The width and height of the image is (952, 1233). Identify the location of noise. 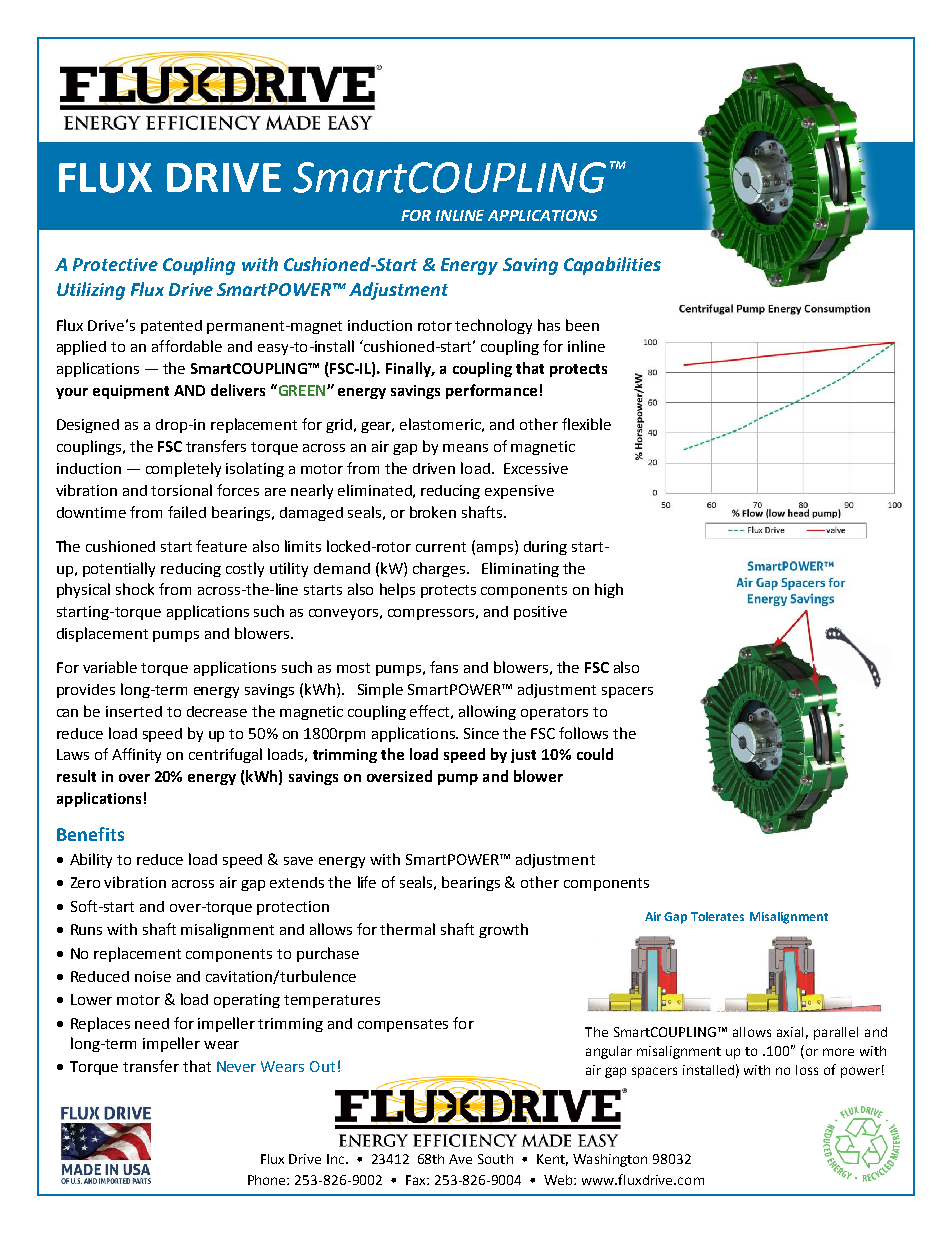
(153, 976).
